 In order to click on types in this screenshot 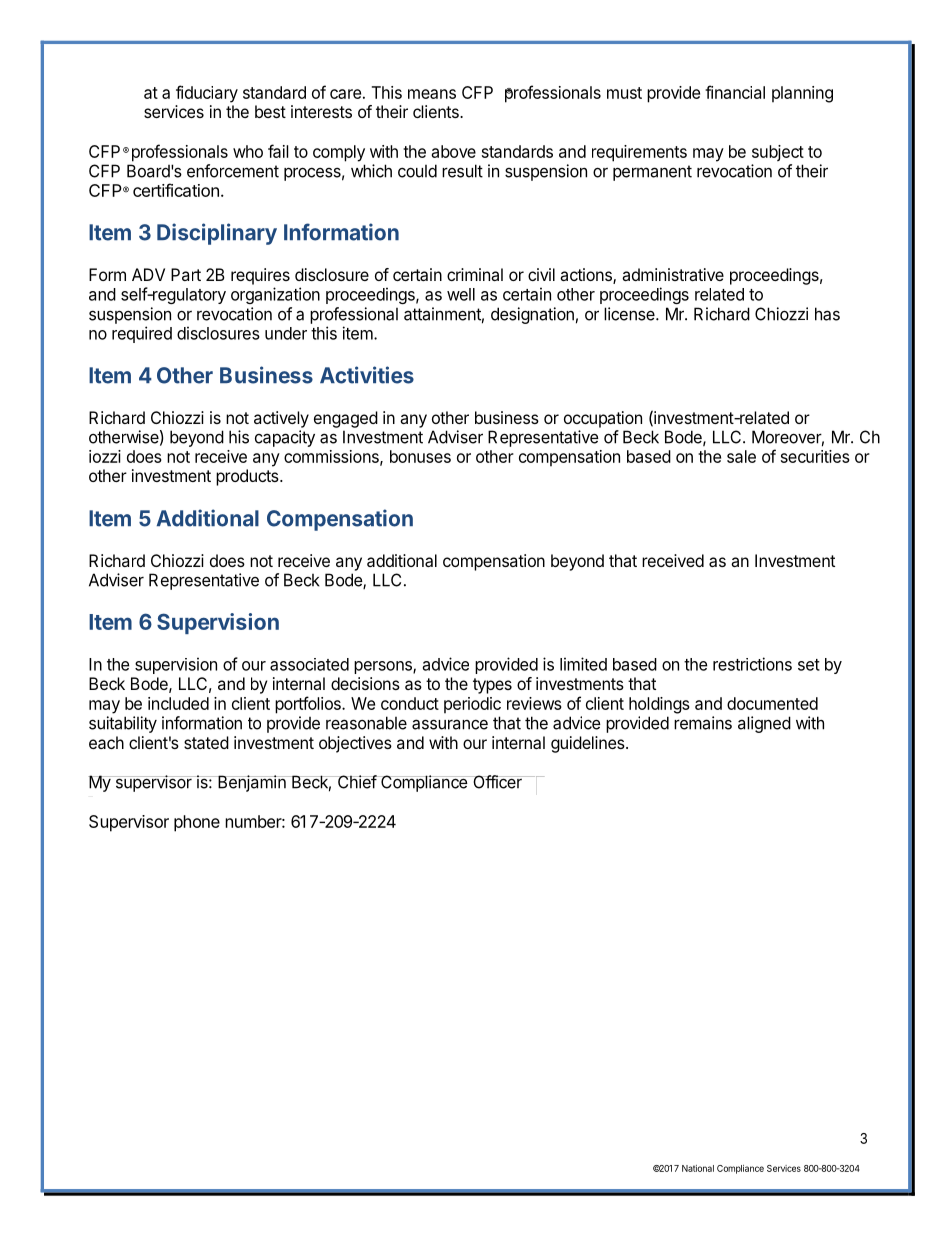, I will do `click(492, 686)`.
